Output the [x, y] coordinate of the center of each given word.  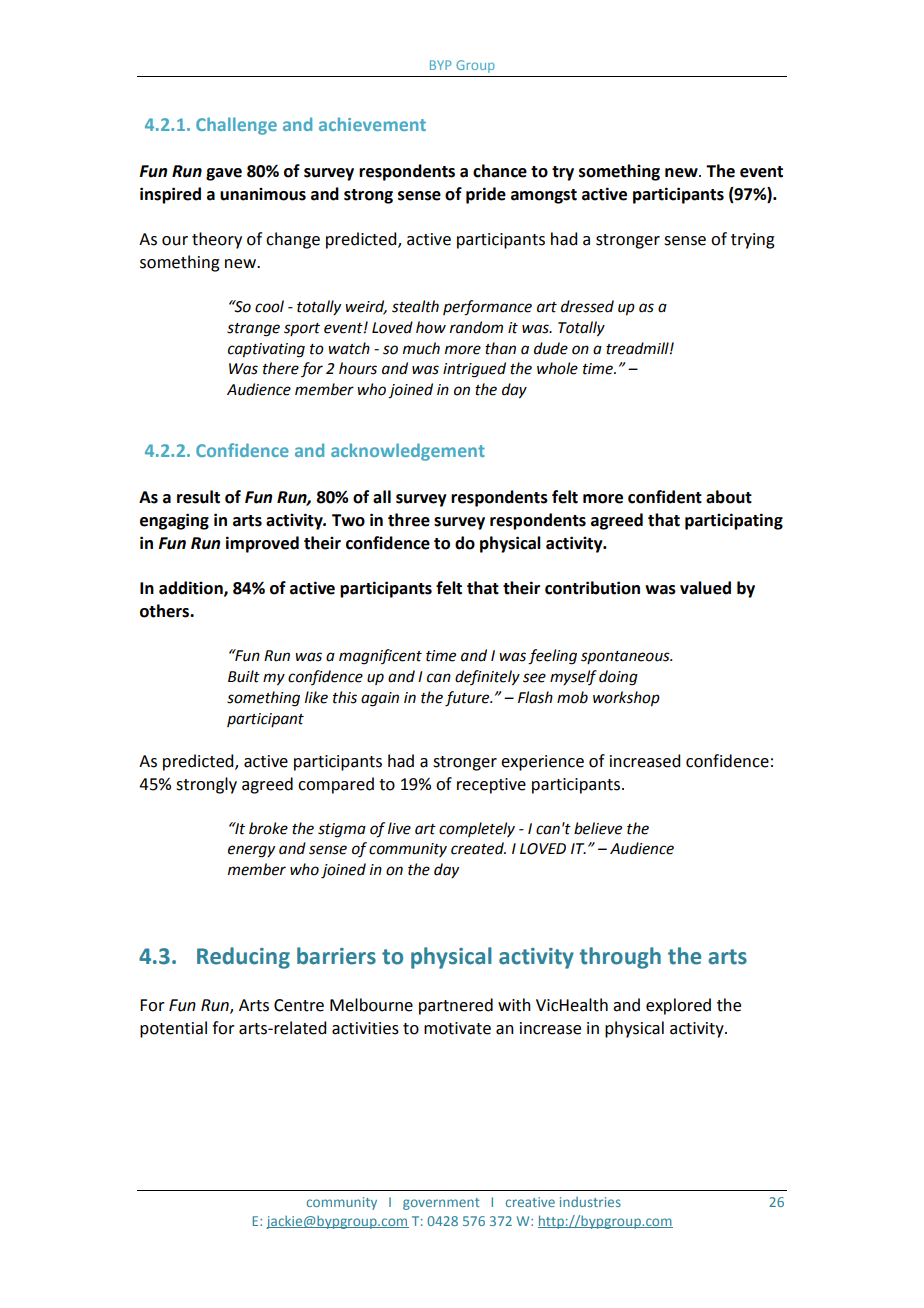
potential [173, 1029]
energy [251, 851]
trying [753, 241]
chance [500, 171]
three [409, 520]
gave [224, 174]
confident [665, 497]
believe [598, 828]
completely [477, 829]
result [198, 497]
